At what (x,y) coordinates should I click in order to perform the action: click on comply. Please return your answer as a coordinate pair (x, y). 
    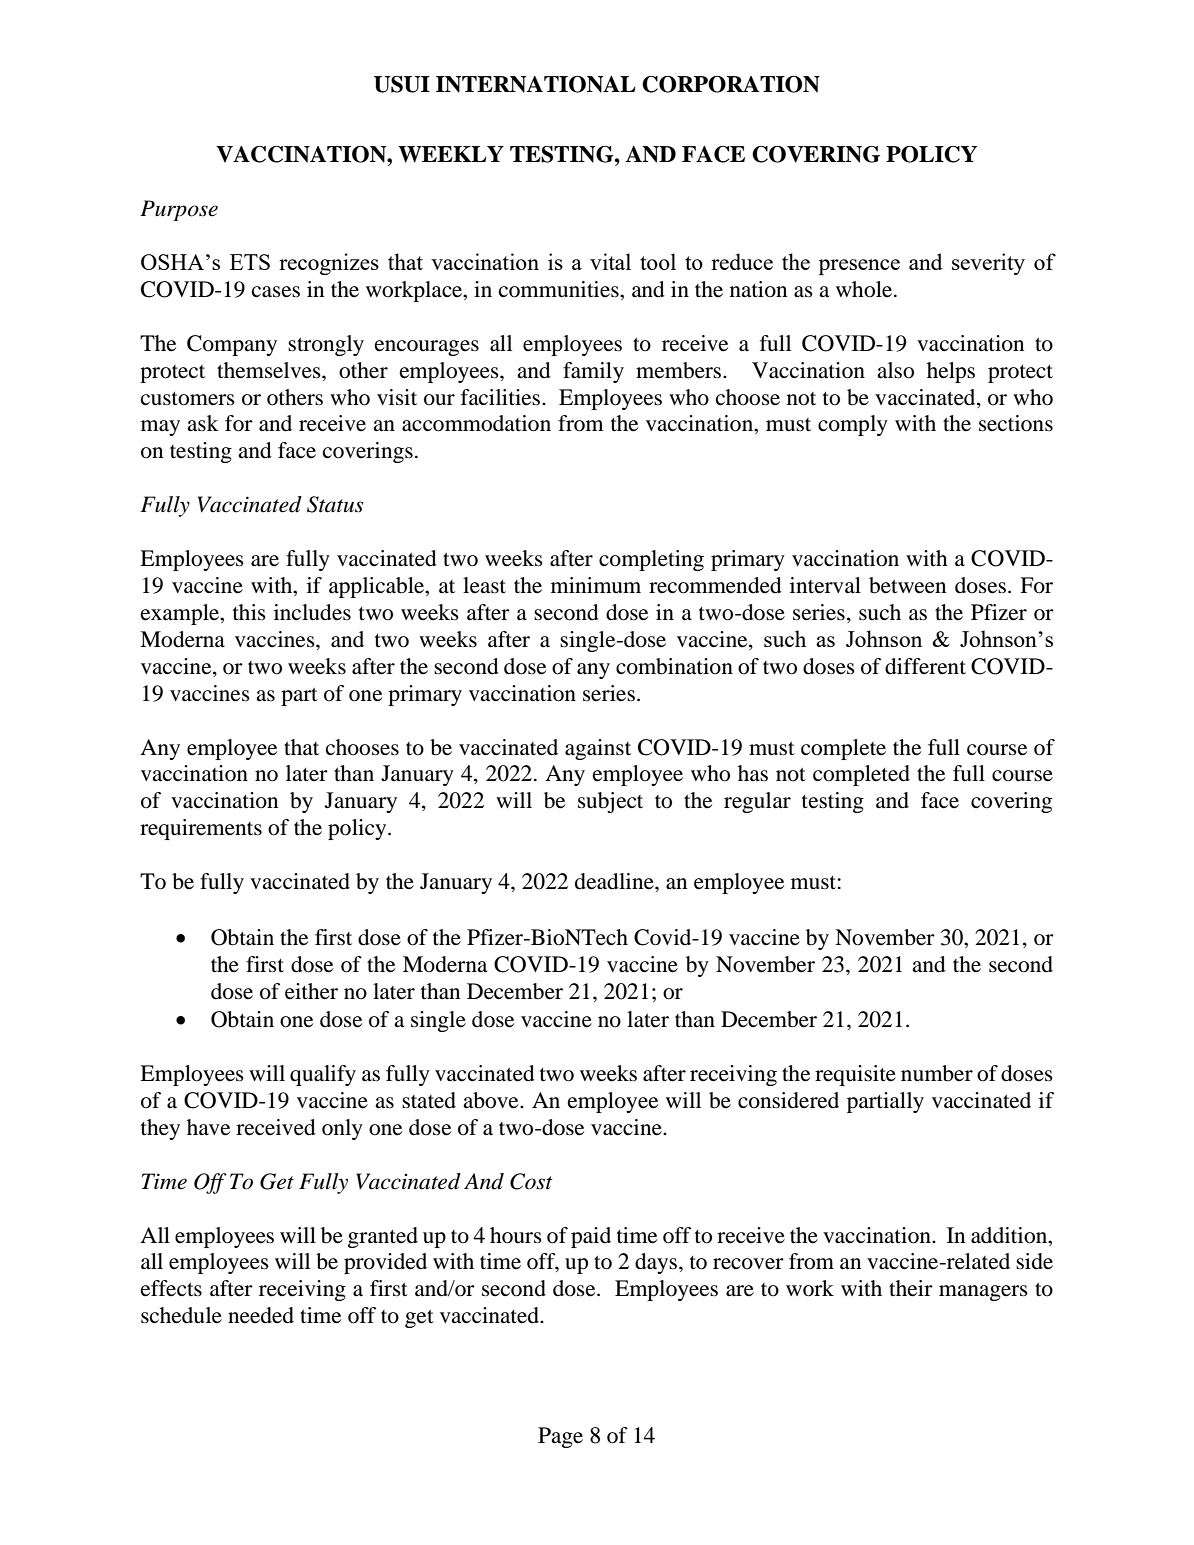
    Looking at the image, I should click on (853, 425).
